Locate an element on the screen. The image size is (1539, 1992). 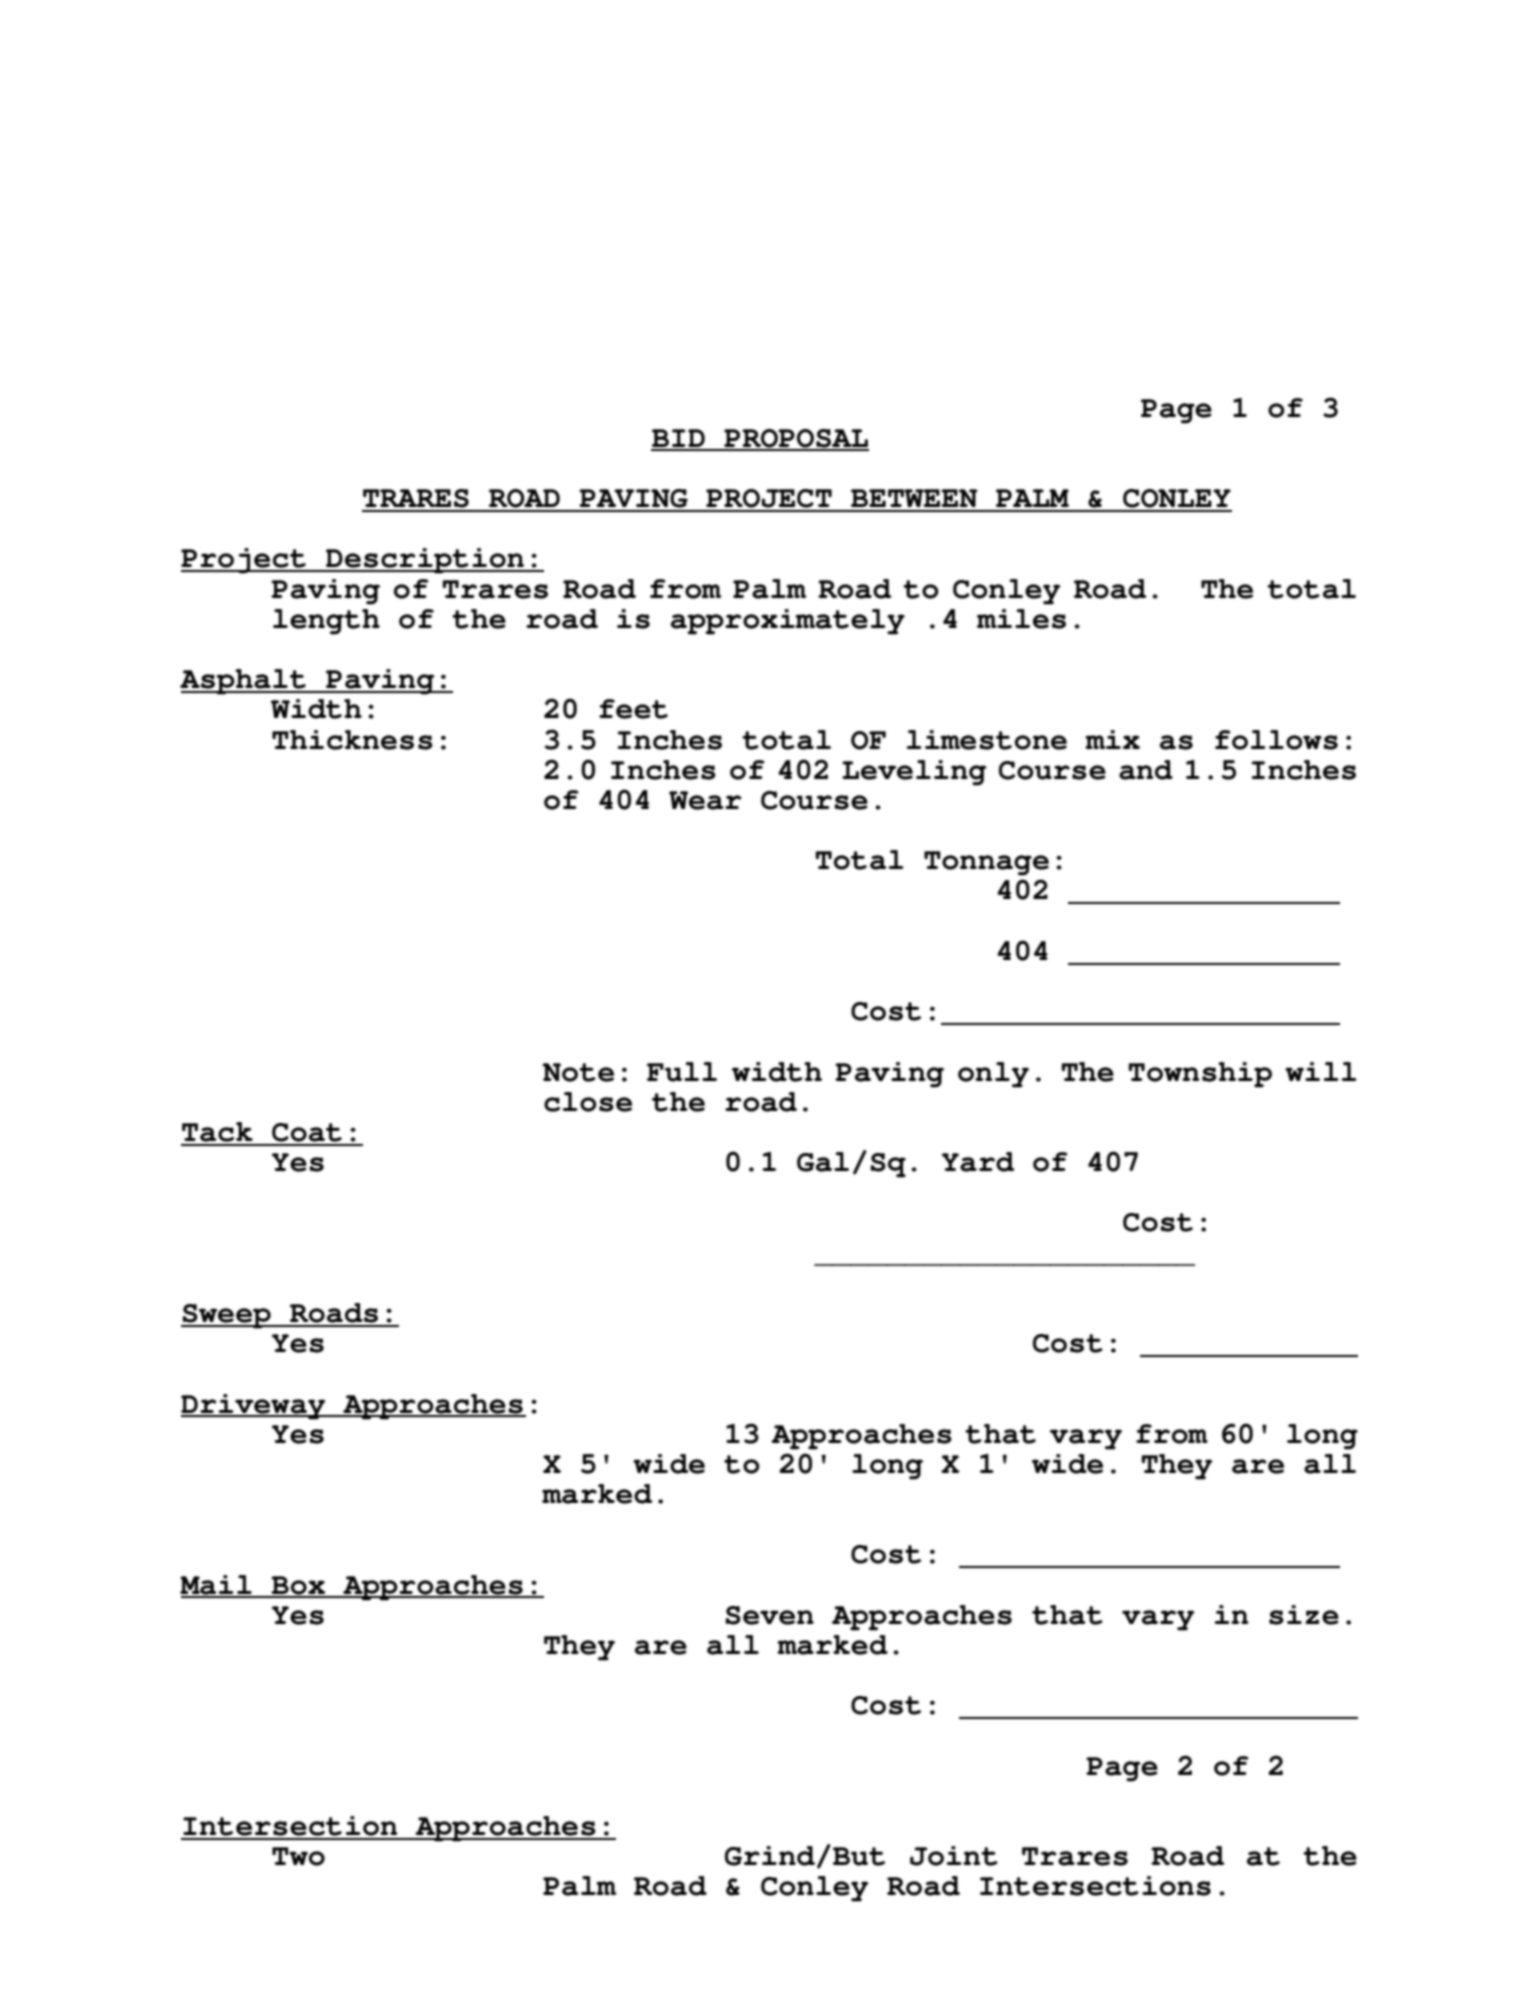
Driveway is located at coordinates (254, 1407).
